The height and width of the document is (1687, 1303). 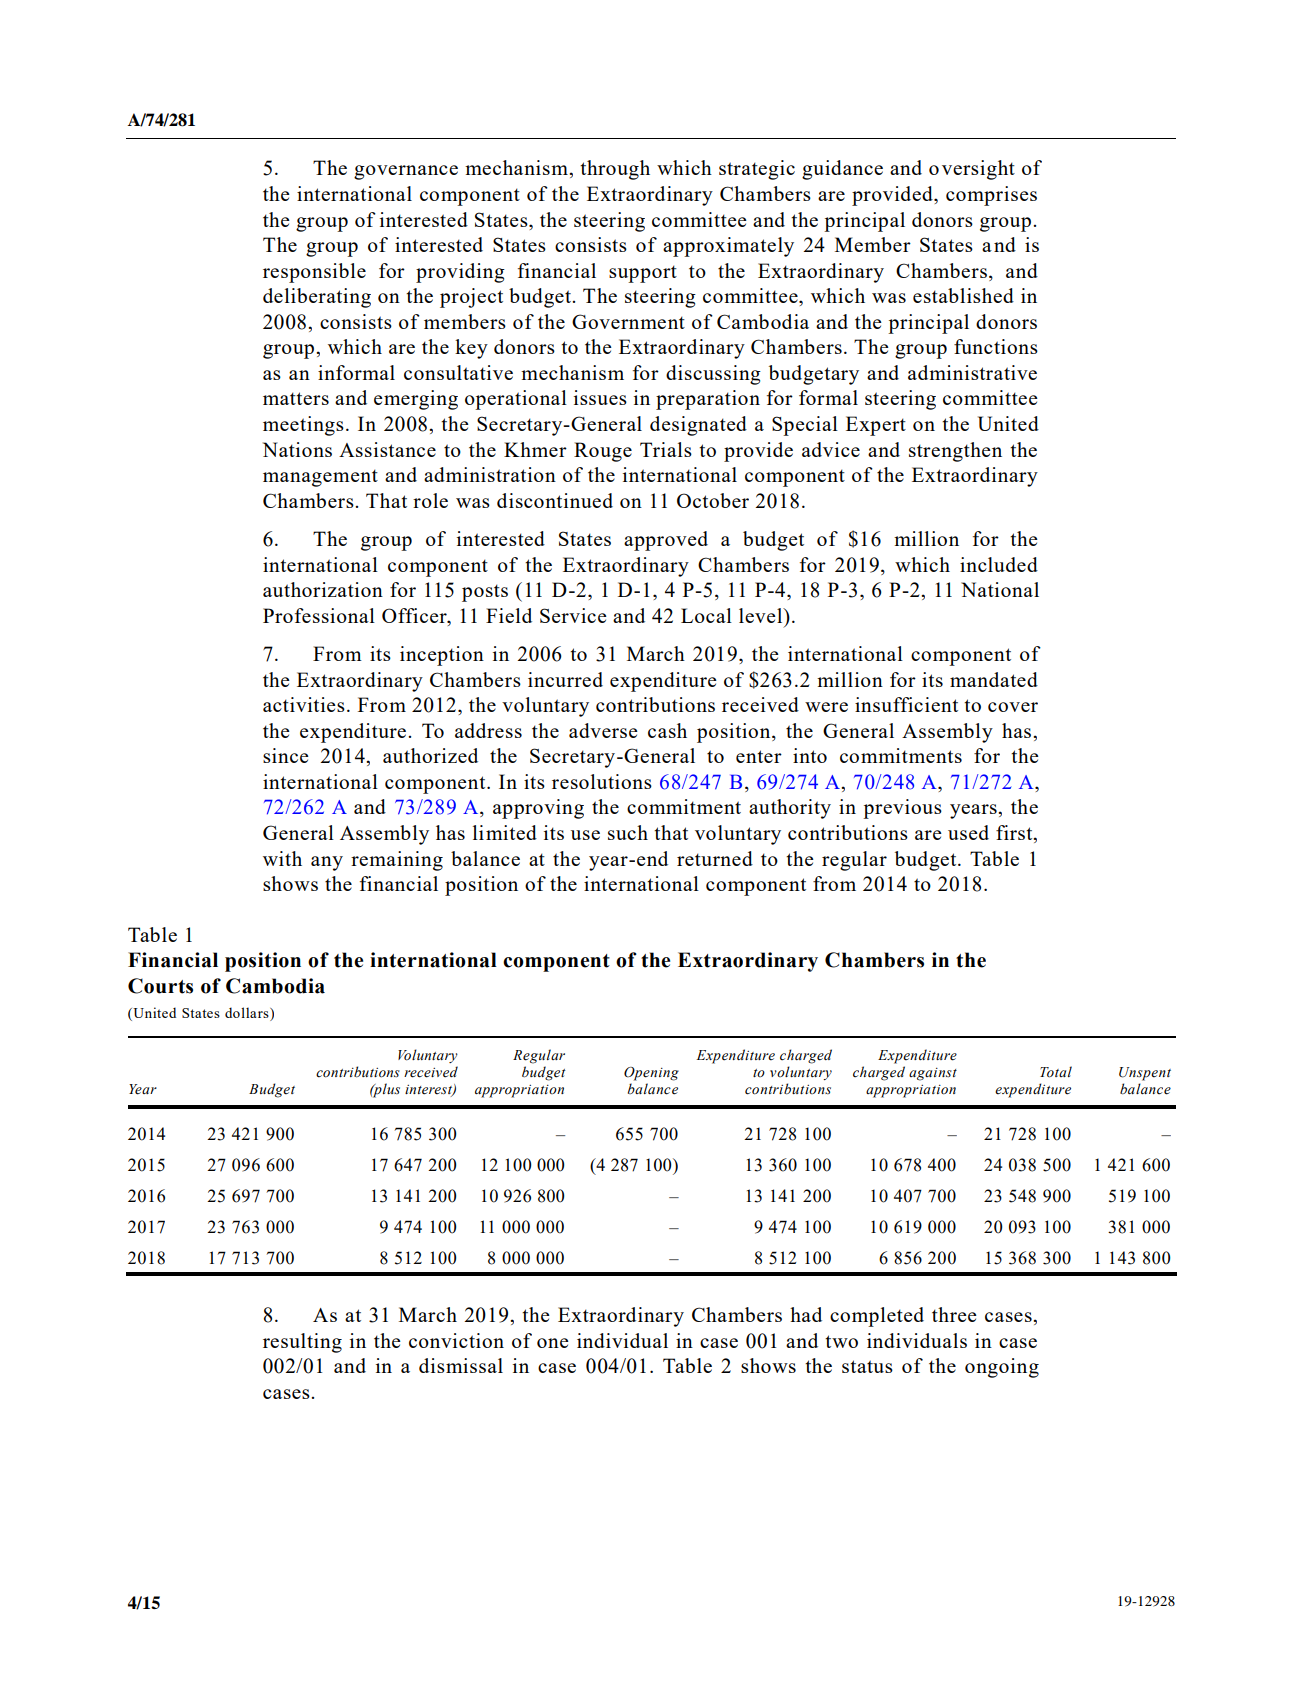 I want to click on cover, so click(x=1013, y=707).
